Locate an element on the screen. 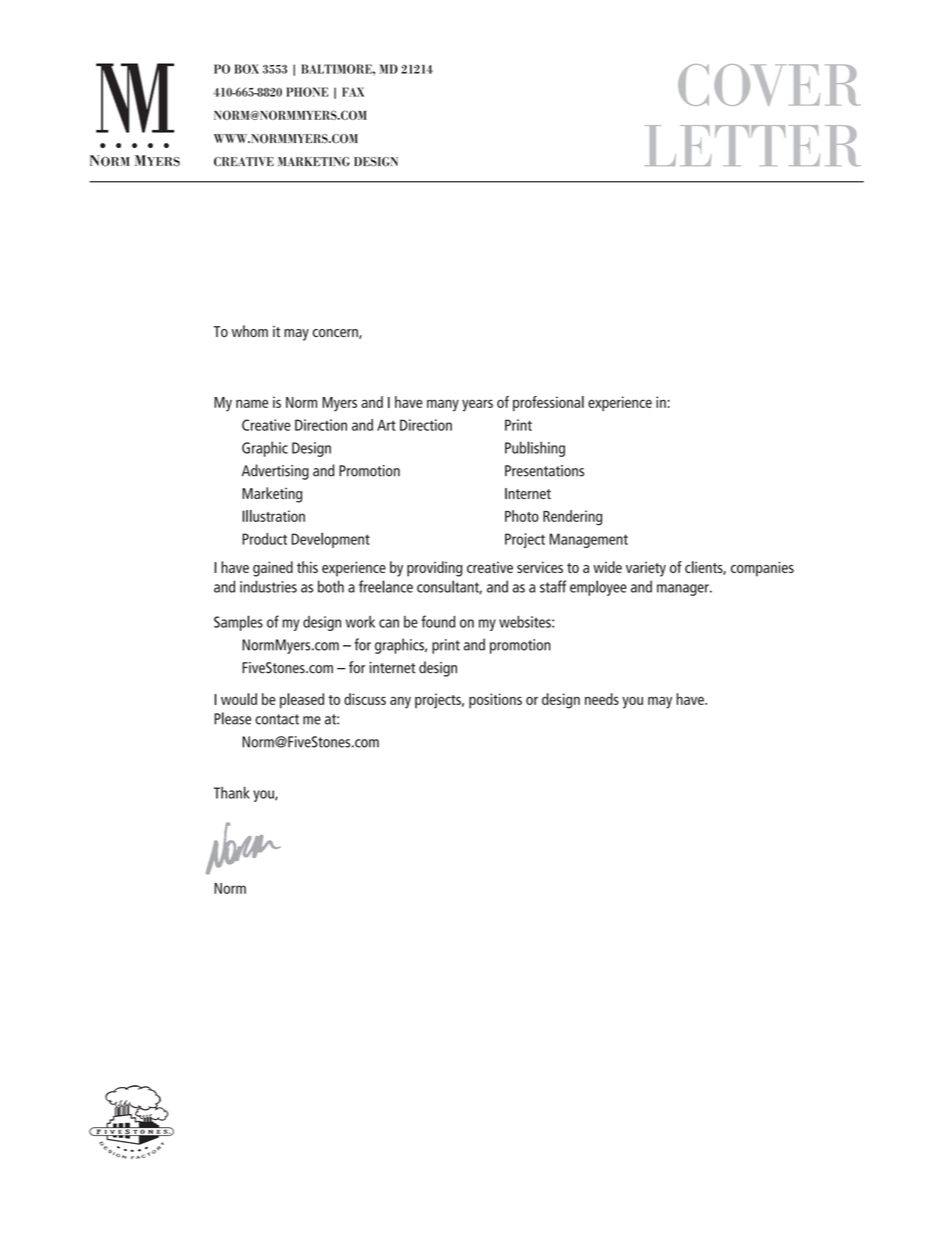 Image resolution: width=952 pixels, height=1233 pixels. Photo is located at coordinates (522, 516).
